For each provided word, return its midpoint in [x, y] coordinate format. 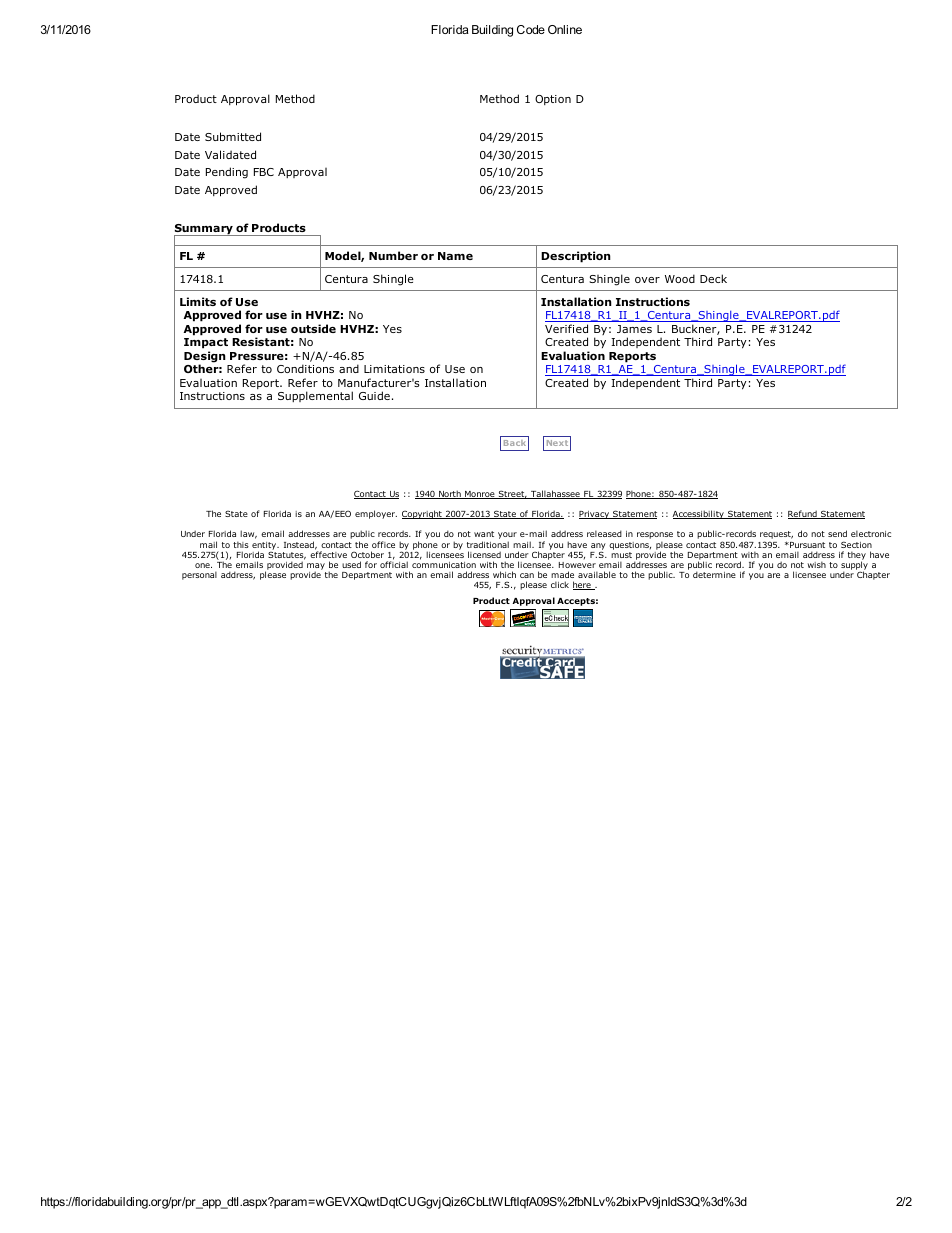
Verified [566, 328]
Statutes [287, 554]
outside [313, 328]
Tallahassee [555, 494]
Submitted [233, 136]
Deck [713, 278]
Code [531, 29]
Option [553, 100]
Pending [227, 173]
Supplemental [315, 396]
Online [565, 29]
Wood [680, 278]
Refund [803, 514]
